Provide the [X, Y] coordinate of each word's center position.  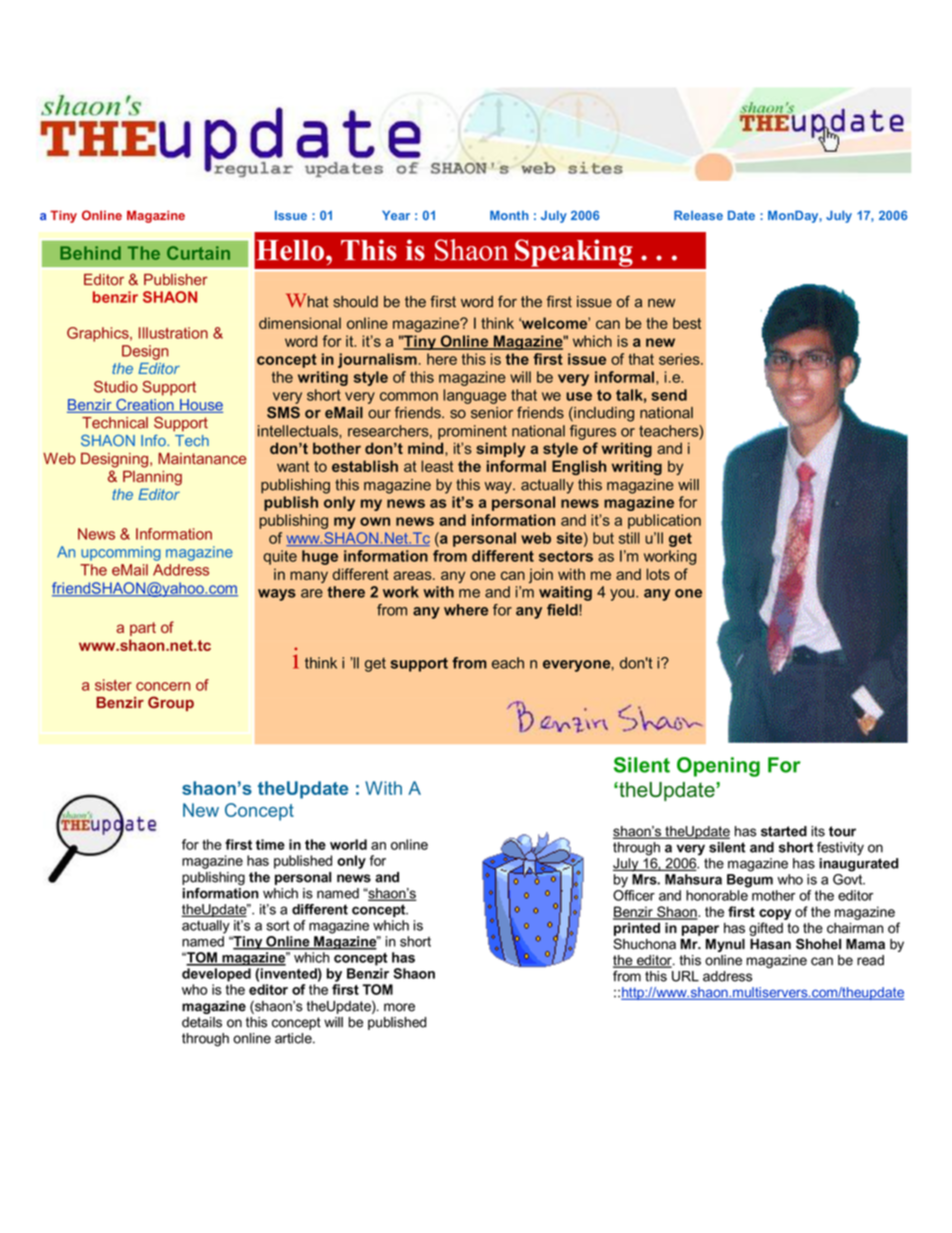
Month [509, 215]
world [348, 844]
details [202, 1022]
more [399, 1007]
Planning [152, 478]
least [437, 466]
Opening [718, 767]
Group [171, 703]
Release [698, 215]
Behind [90, 253]
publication [664, 521]
